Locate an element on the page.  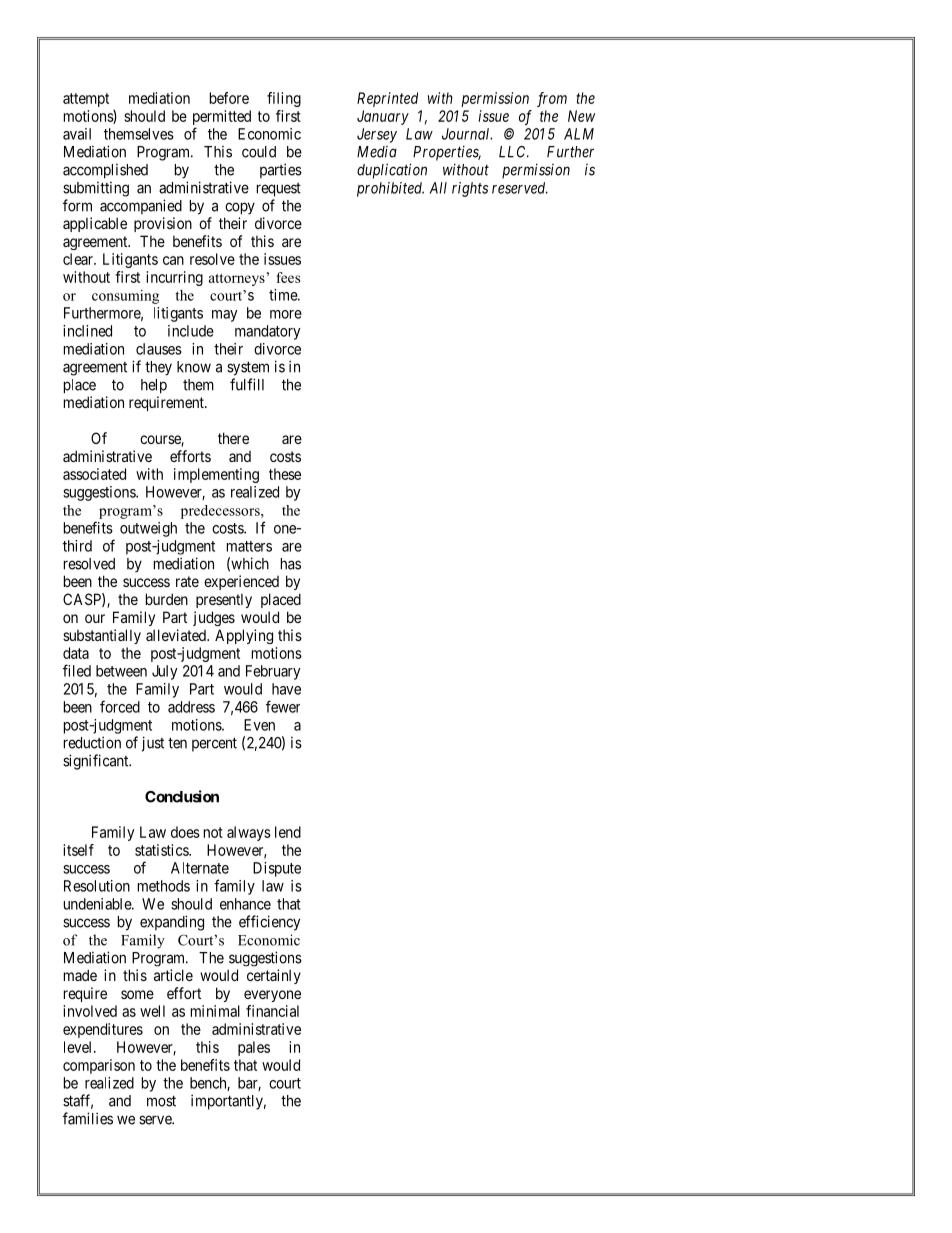
Jersey is located at coordinates (377, 135).
